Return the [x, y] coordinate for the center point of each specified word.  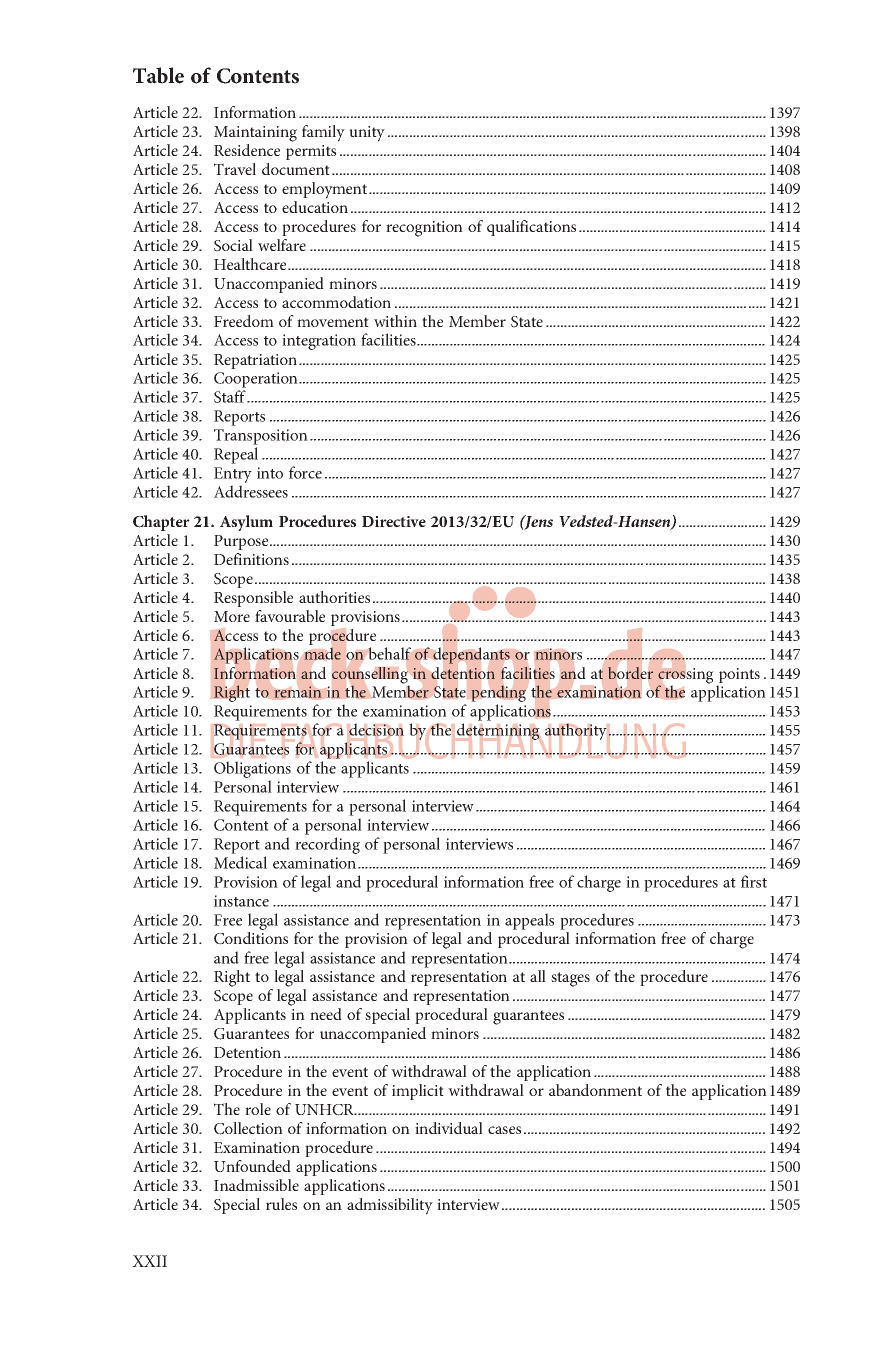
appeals [529, 921]
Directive [394, 521]
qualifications [531, 228]
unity [367, 134]
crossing [686, 677]
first [754, 881]
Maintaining [255, 134]
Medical [240, 862]
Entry [233, 476]
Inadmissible [256, 1185]
